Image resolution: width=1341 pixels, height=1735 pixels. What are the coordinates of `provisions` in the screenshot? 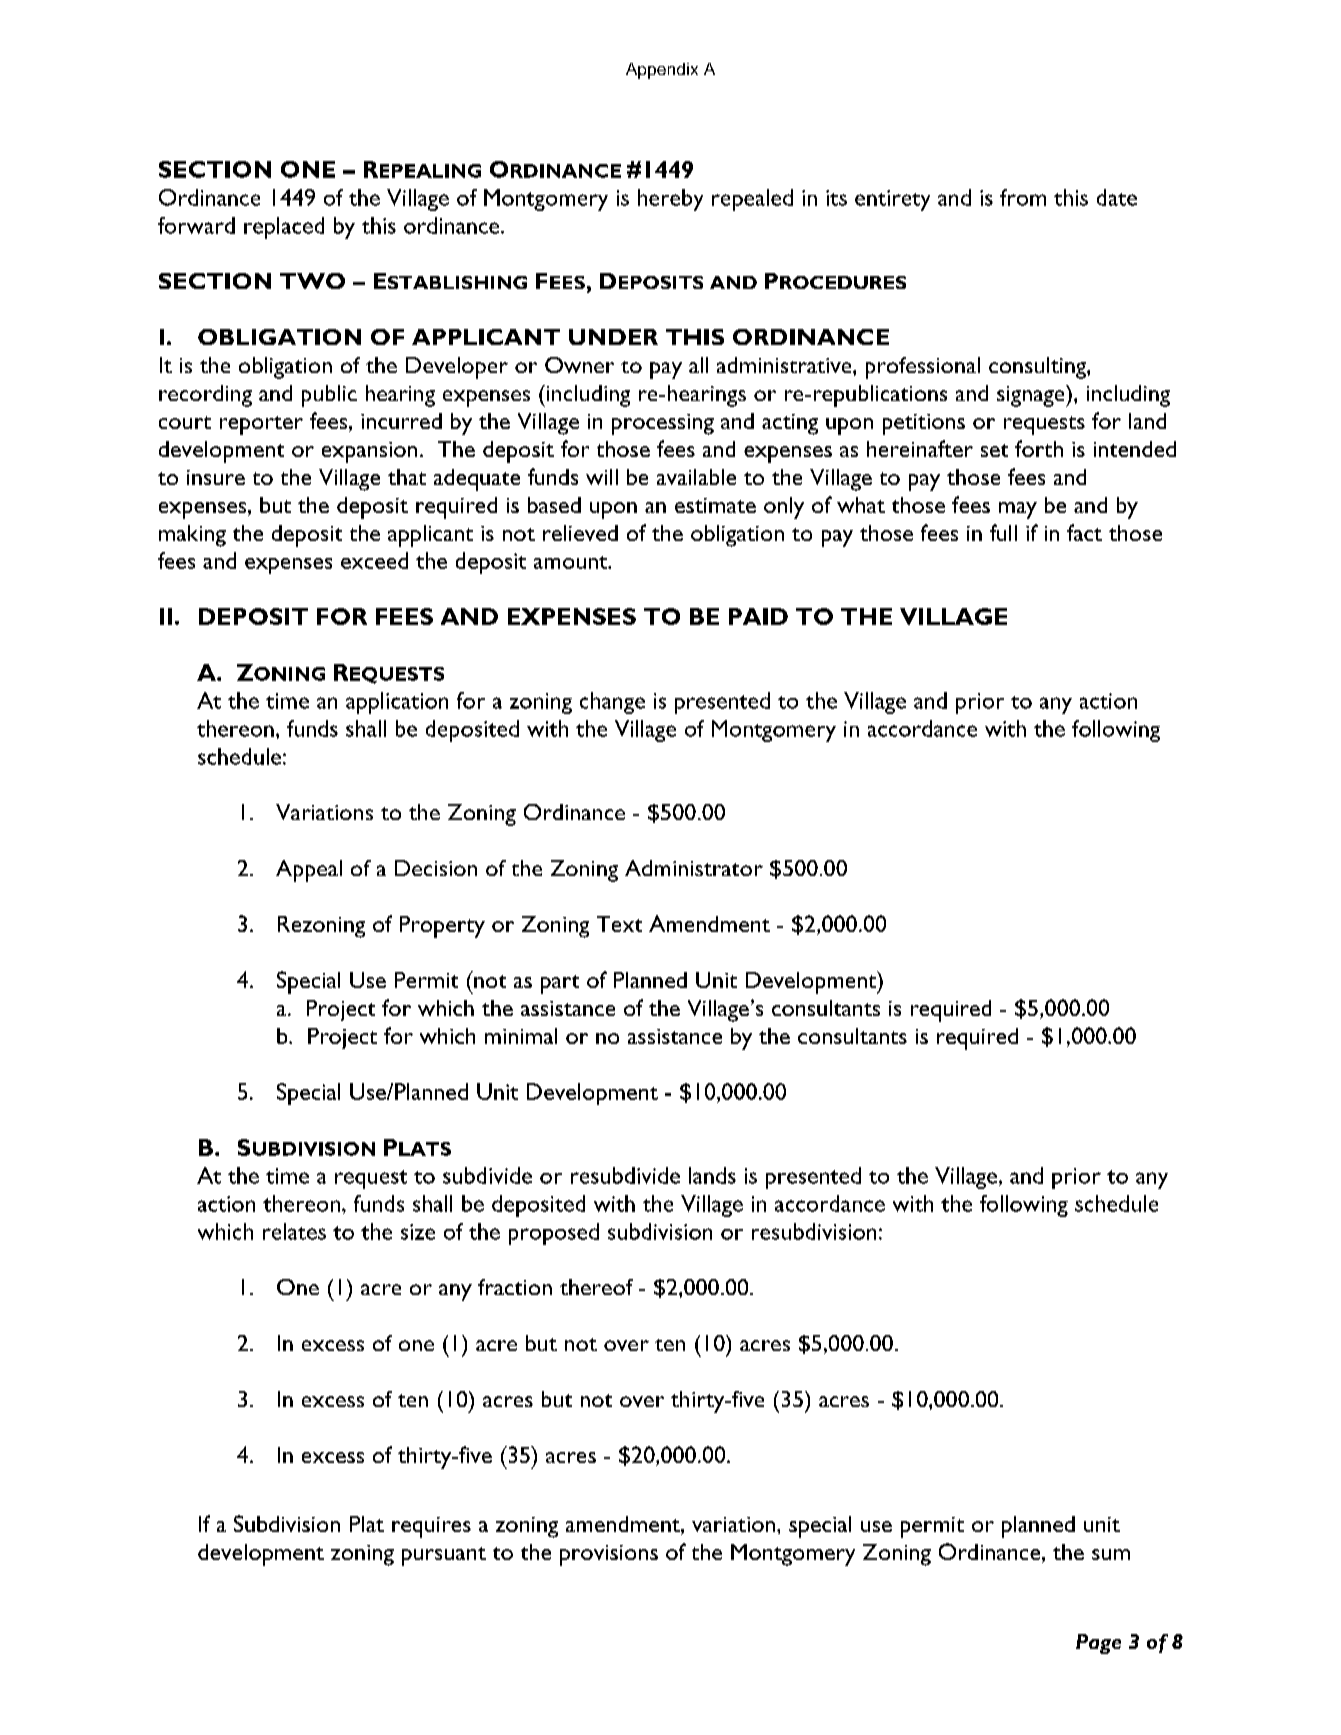 It's located at (609, 1555).
